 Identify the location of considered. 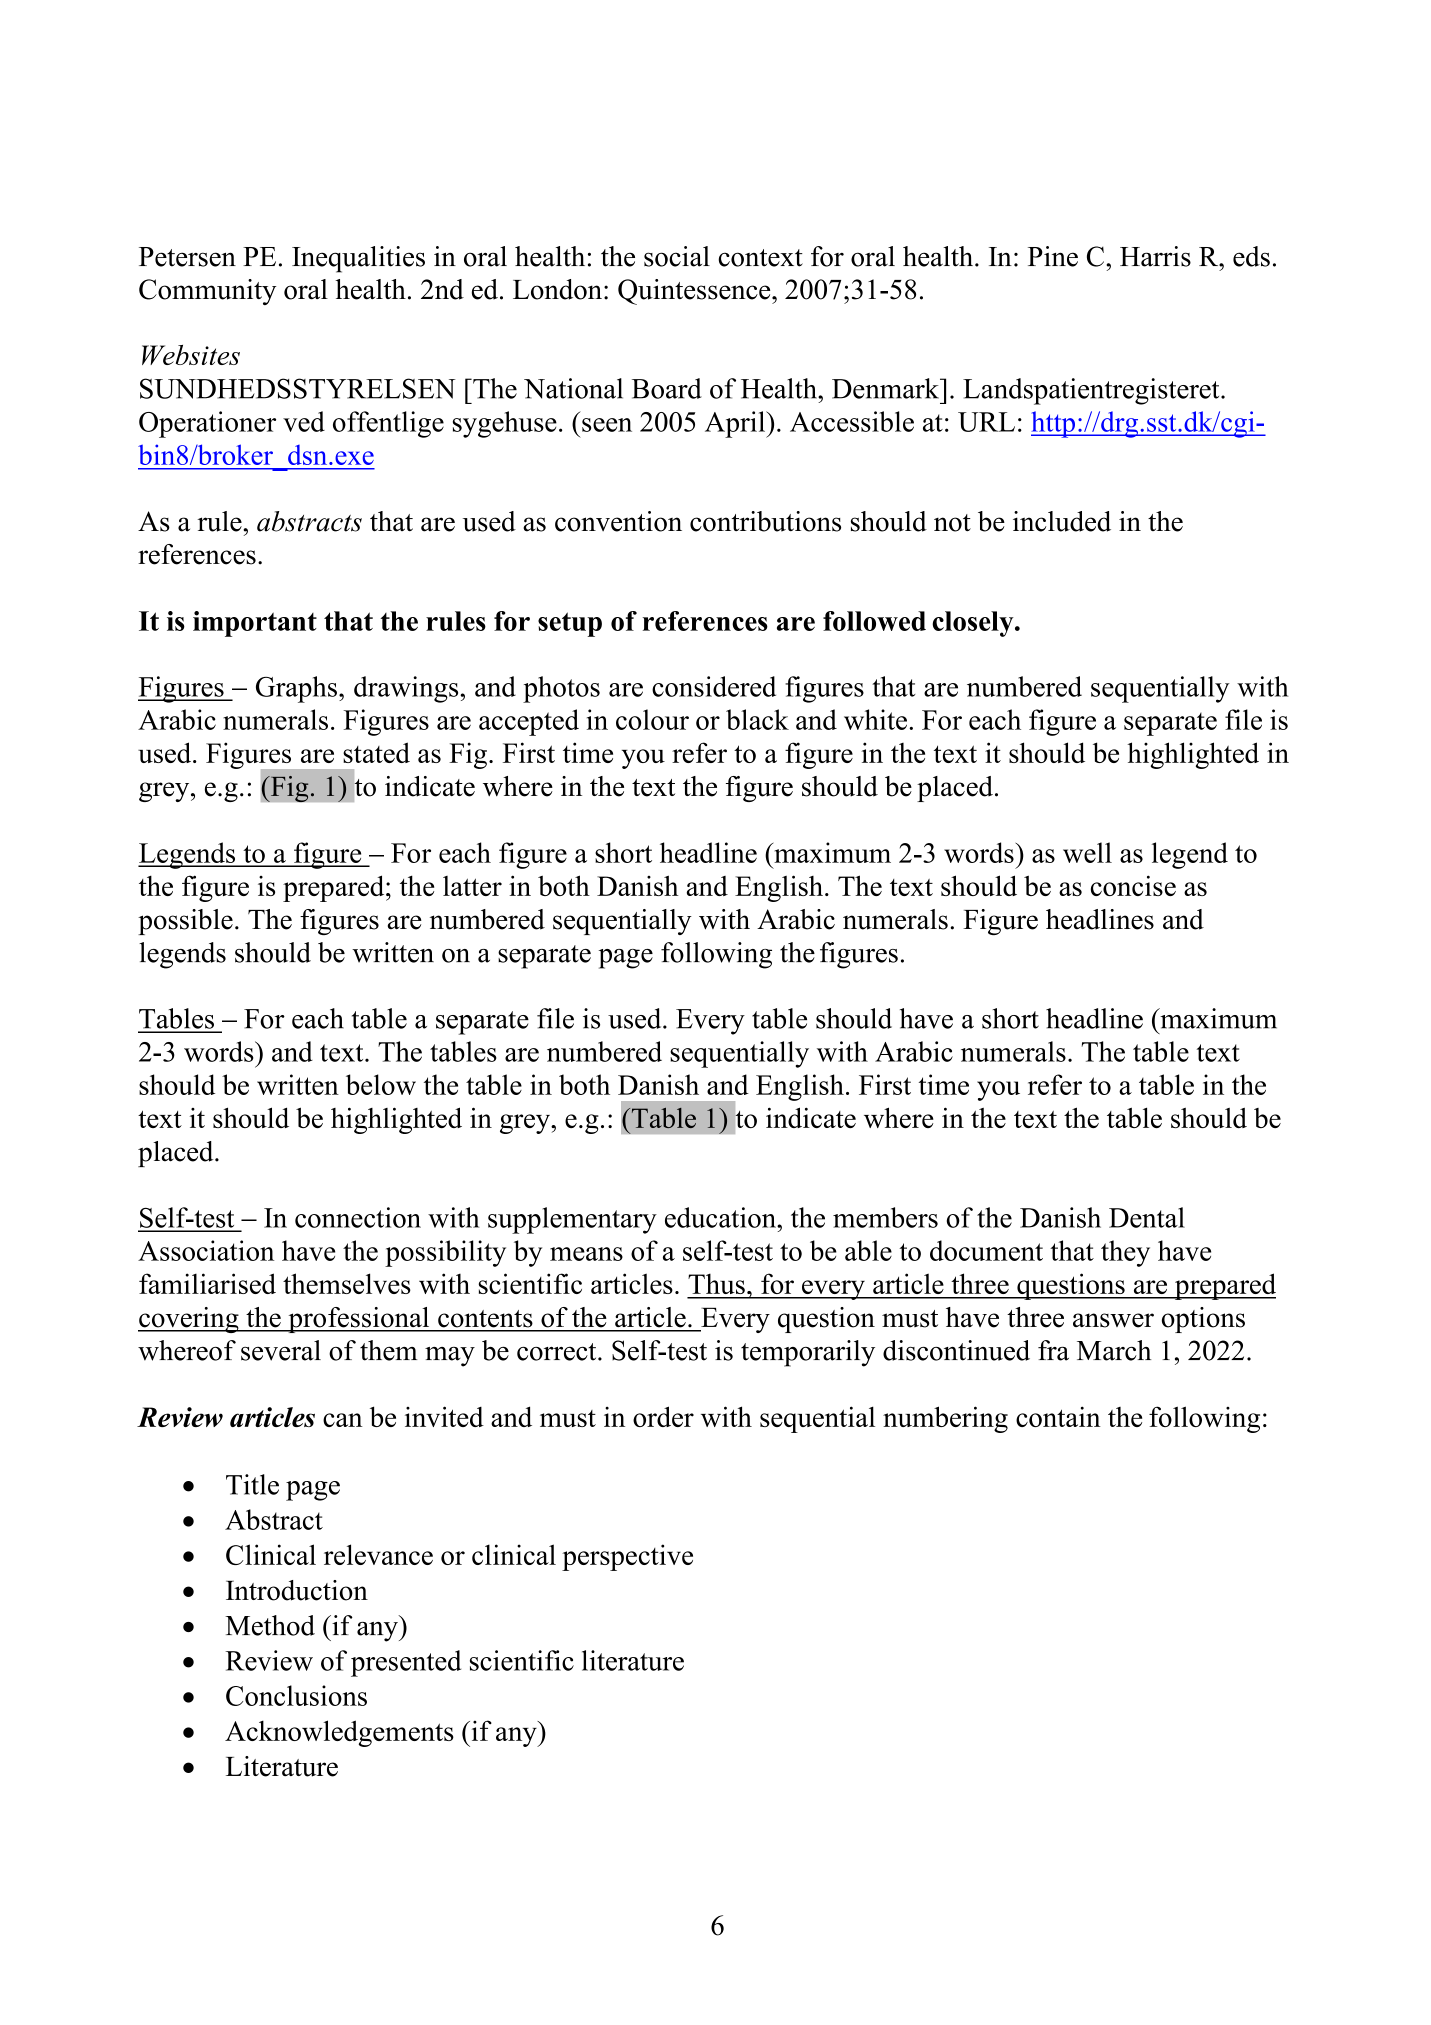
(714, 686).
